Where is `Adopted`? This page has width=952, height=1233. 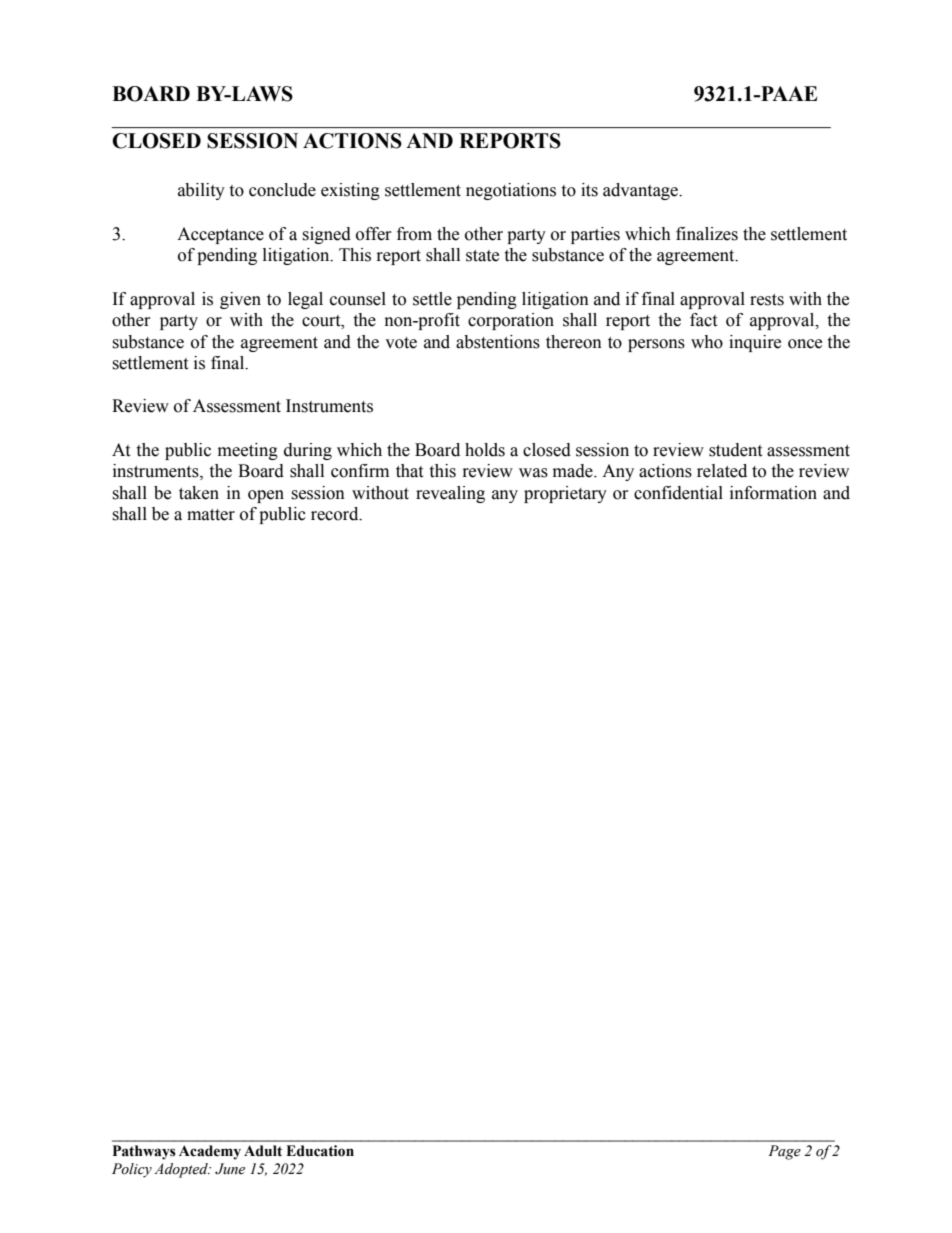 Adopted is located at coordinates (182, 1170).
